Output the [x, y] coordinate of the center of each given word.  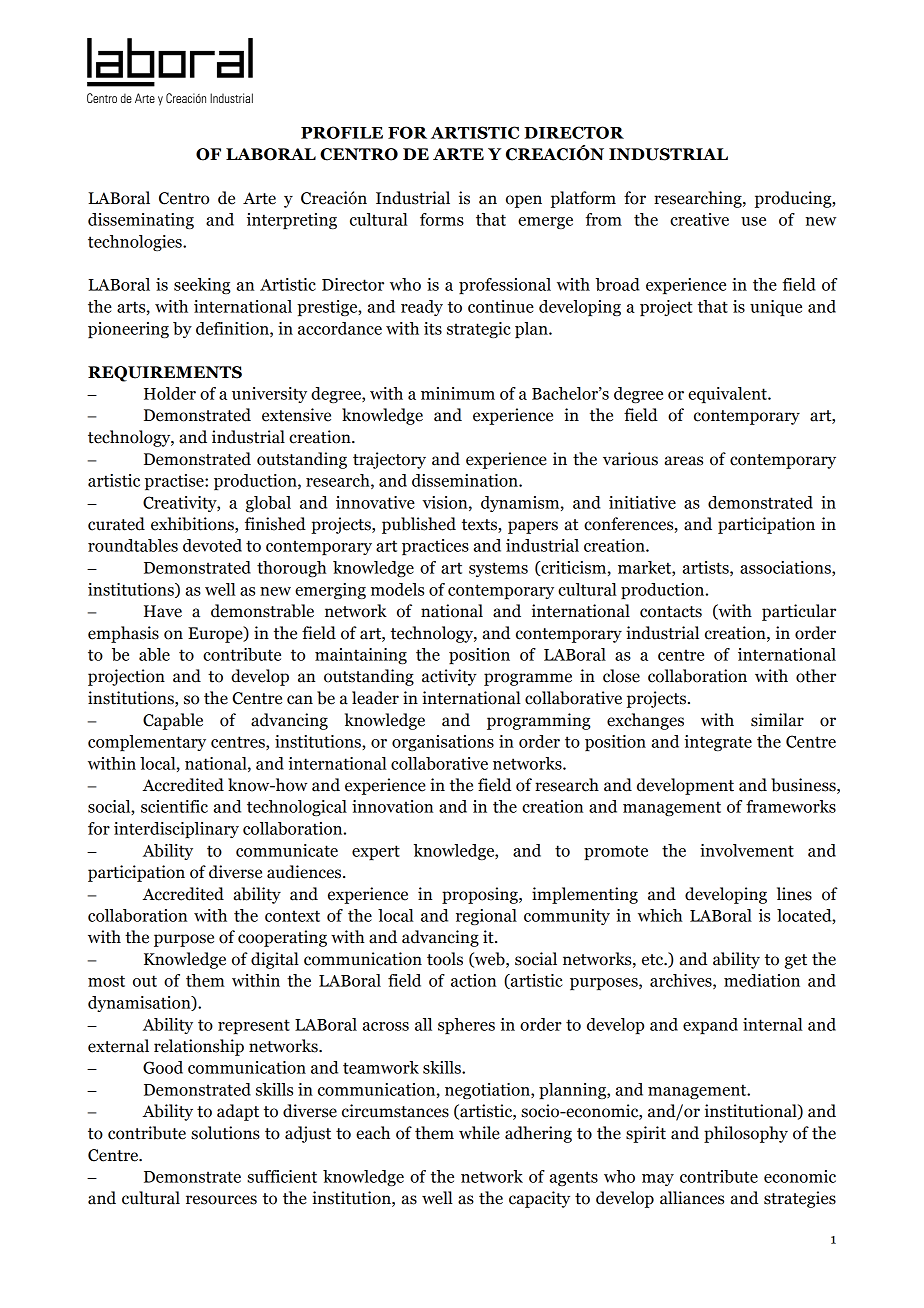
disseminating [141, 221]
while [479, 1133]
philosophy [746, 1134]
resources [221, 1200]
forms [442, 219]
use [753, 221]
